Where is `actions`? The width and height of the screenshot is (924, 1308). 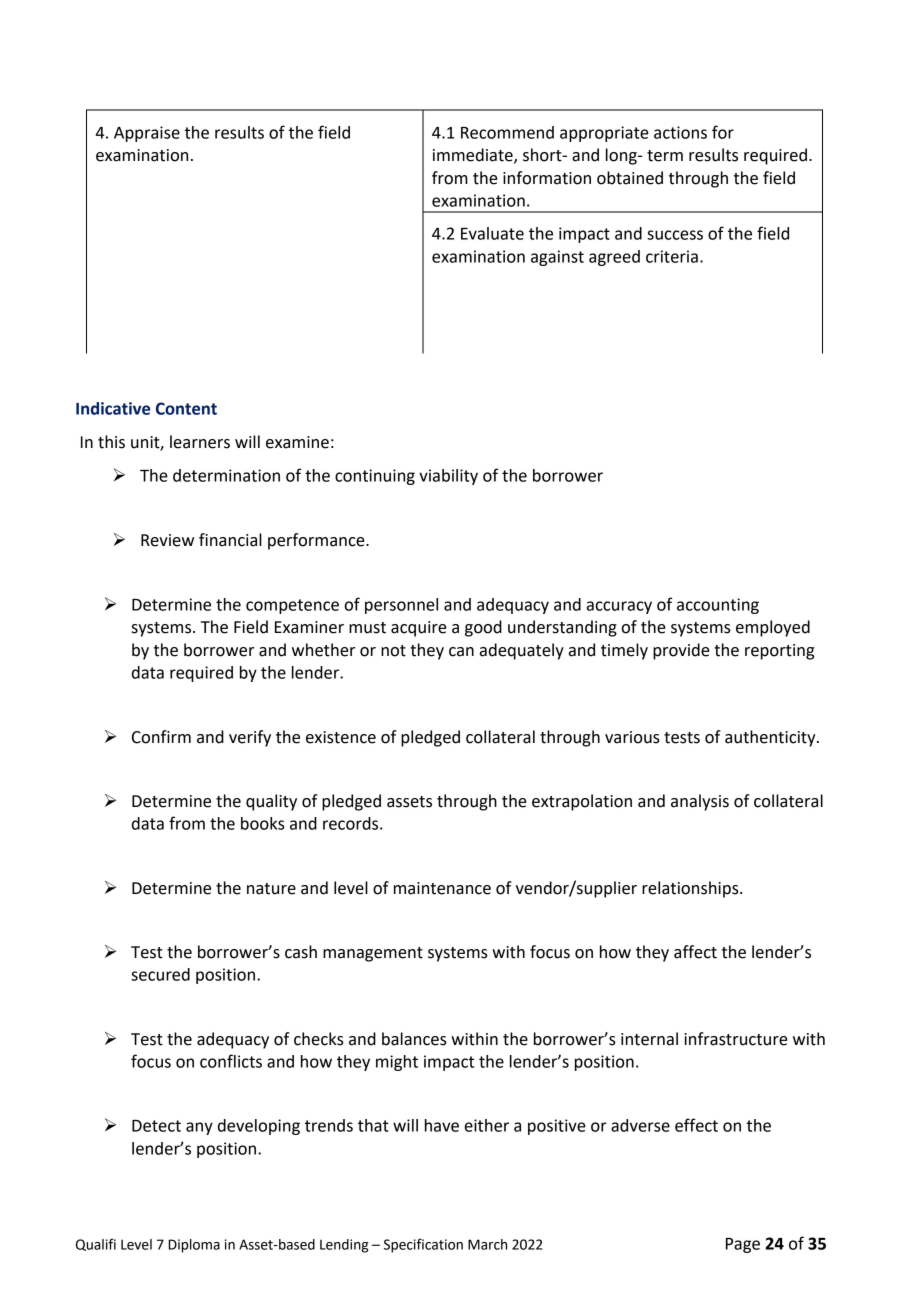
actions is located at coordinates (680, 132).
